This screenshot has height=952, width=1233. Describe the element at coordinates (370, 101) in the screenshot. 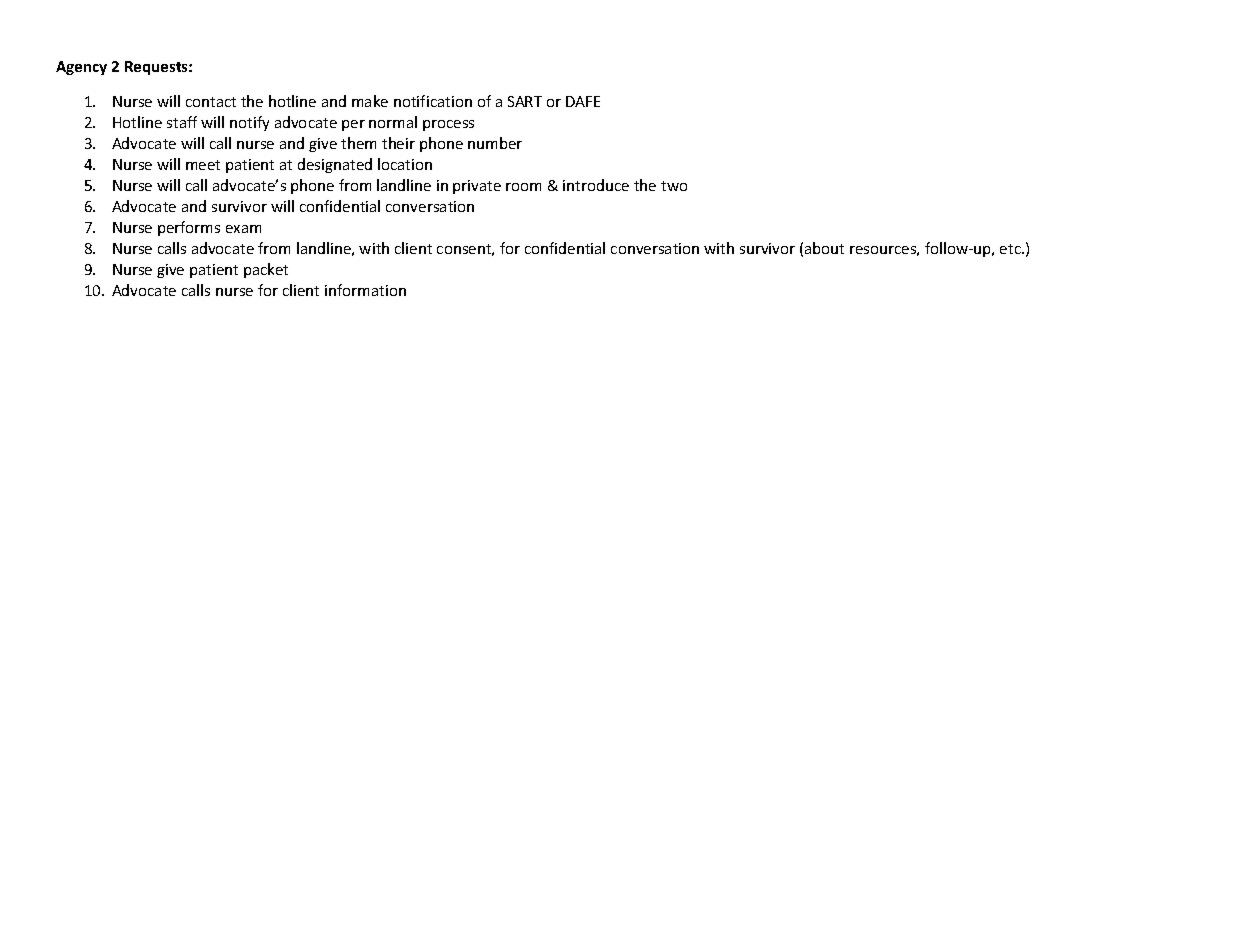

I see `make` at that location.
